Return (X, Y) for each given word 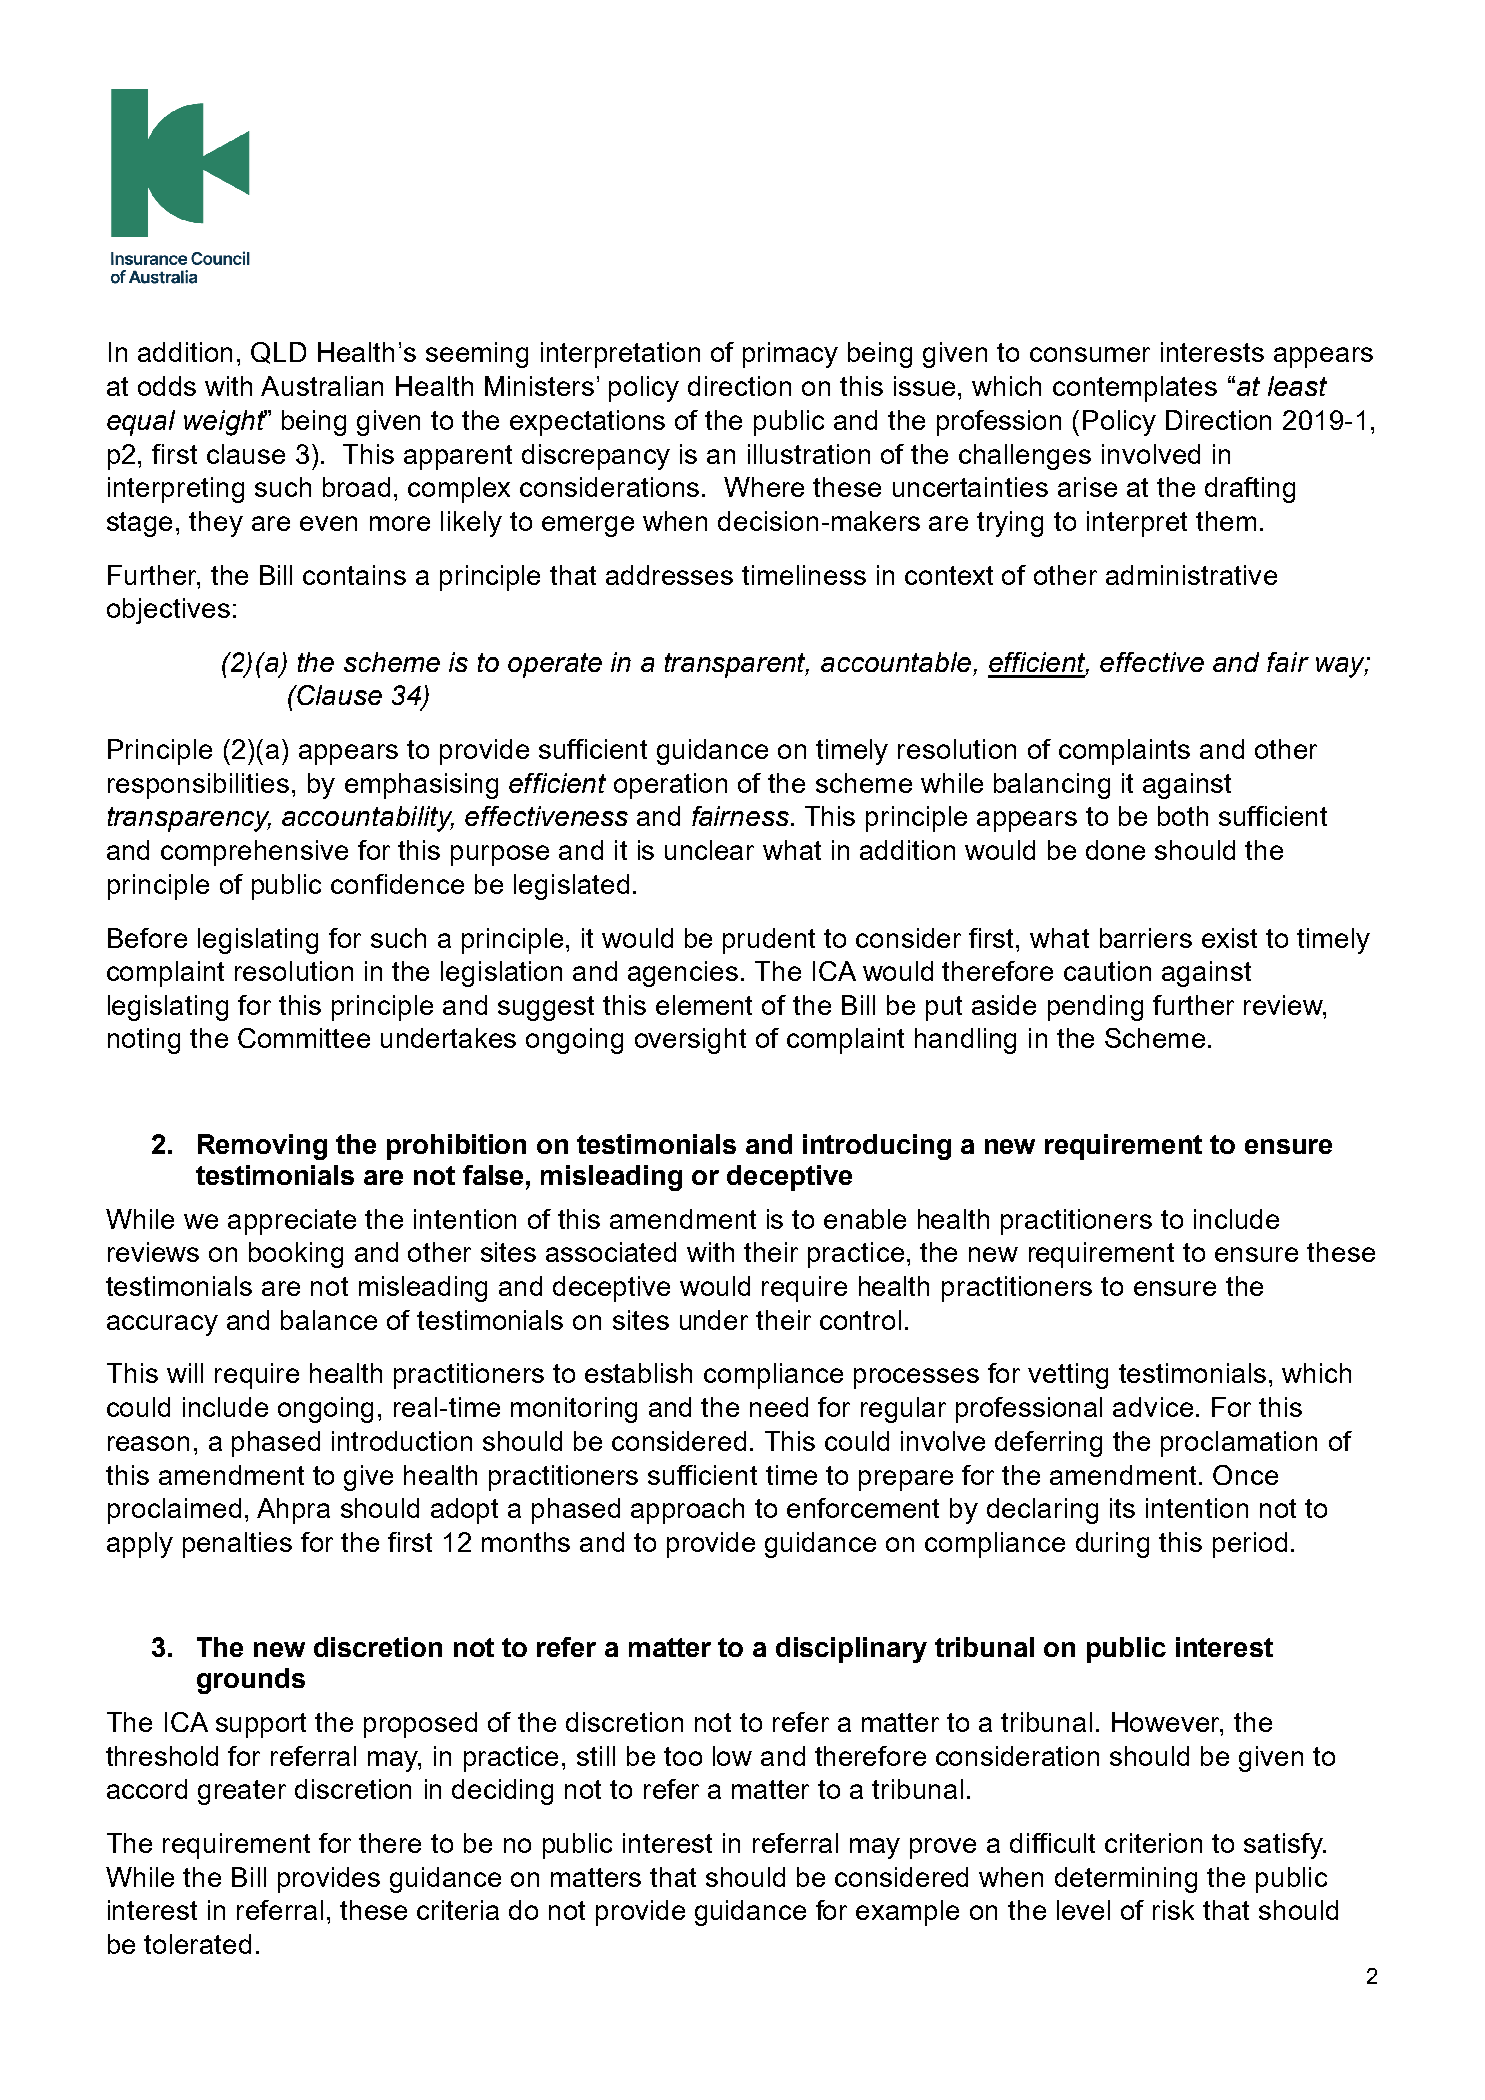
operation (670, 786)
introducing (877, 1147)
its (1122, 1508)
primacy (790, 355)
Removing (262, 1147)
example (907, 1913)
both (1183, 816)
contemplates (1135, 389)
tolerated (197, 1944)
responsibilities (198, 786)
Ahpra (293, 1511)
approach (687, 1511)
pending (1095, 1008)
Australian (322, 386)
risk (1173, 1910)
